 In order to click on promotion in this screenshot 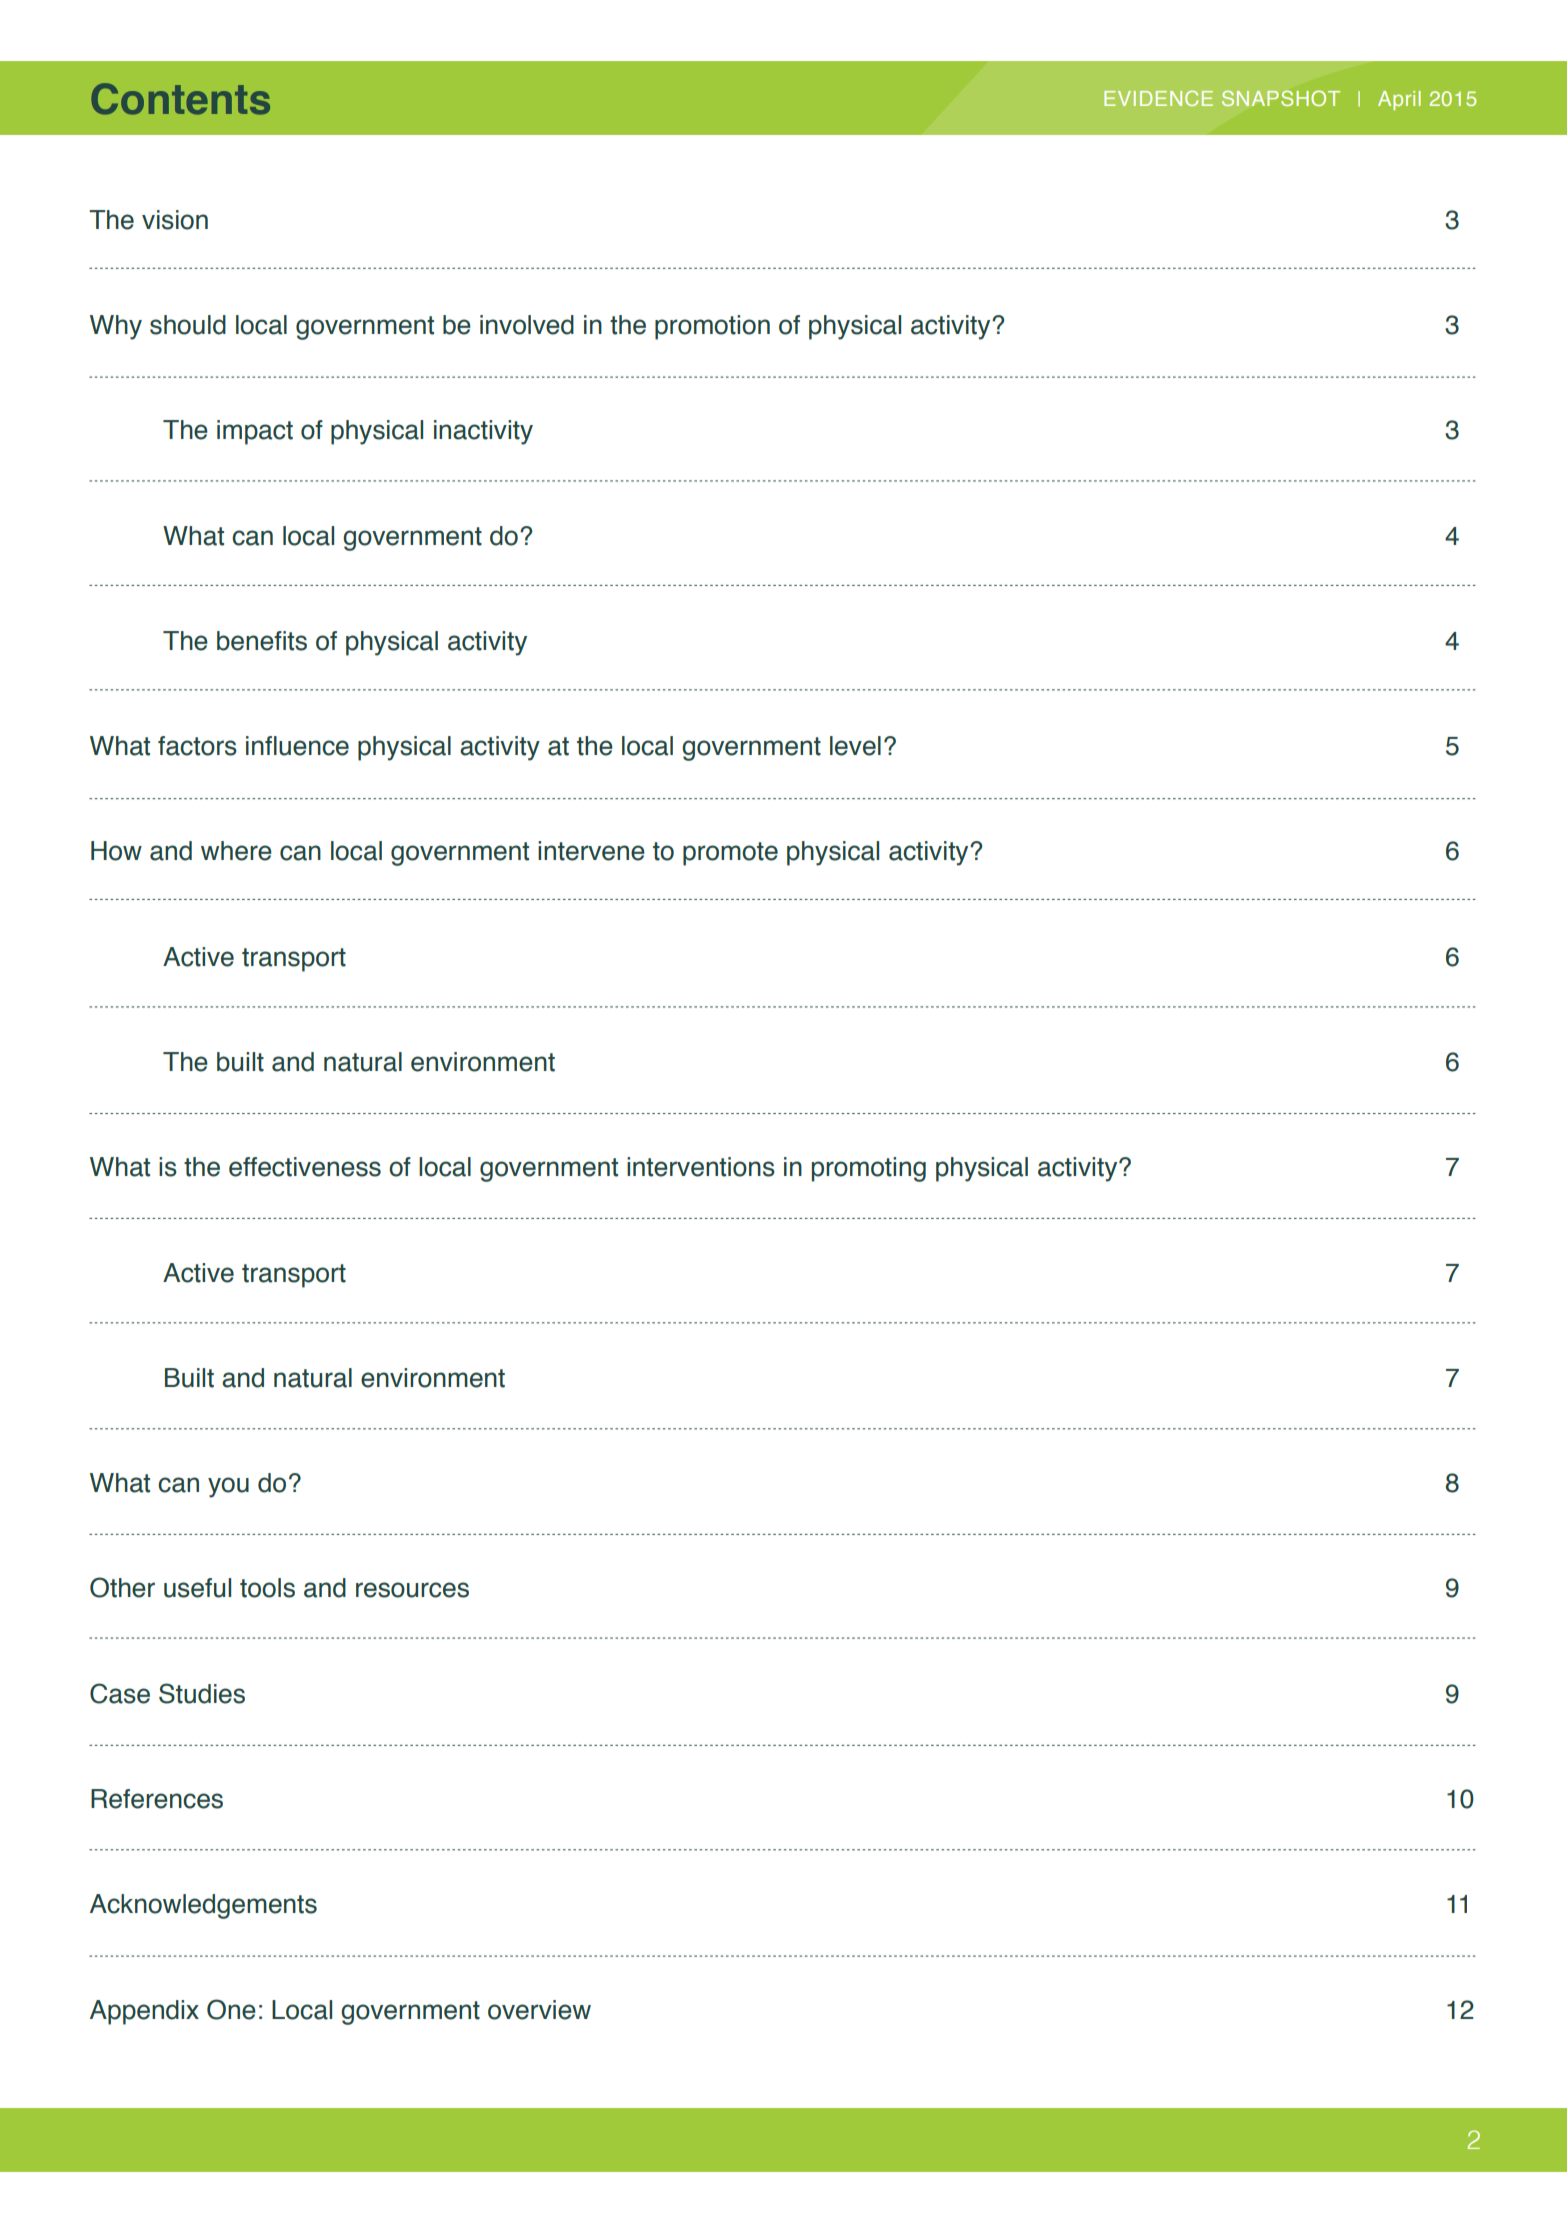, I will do `click(712, 327)`.
